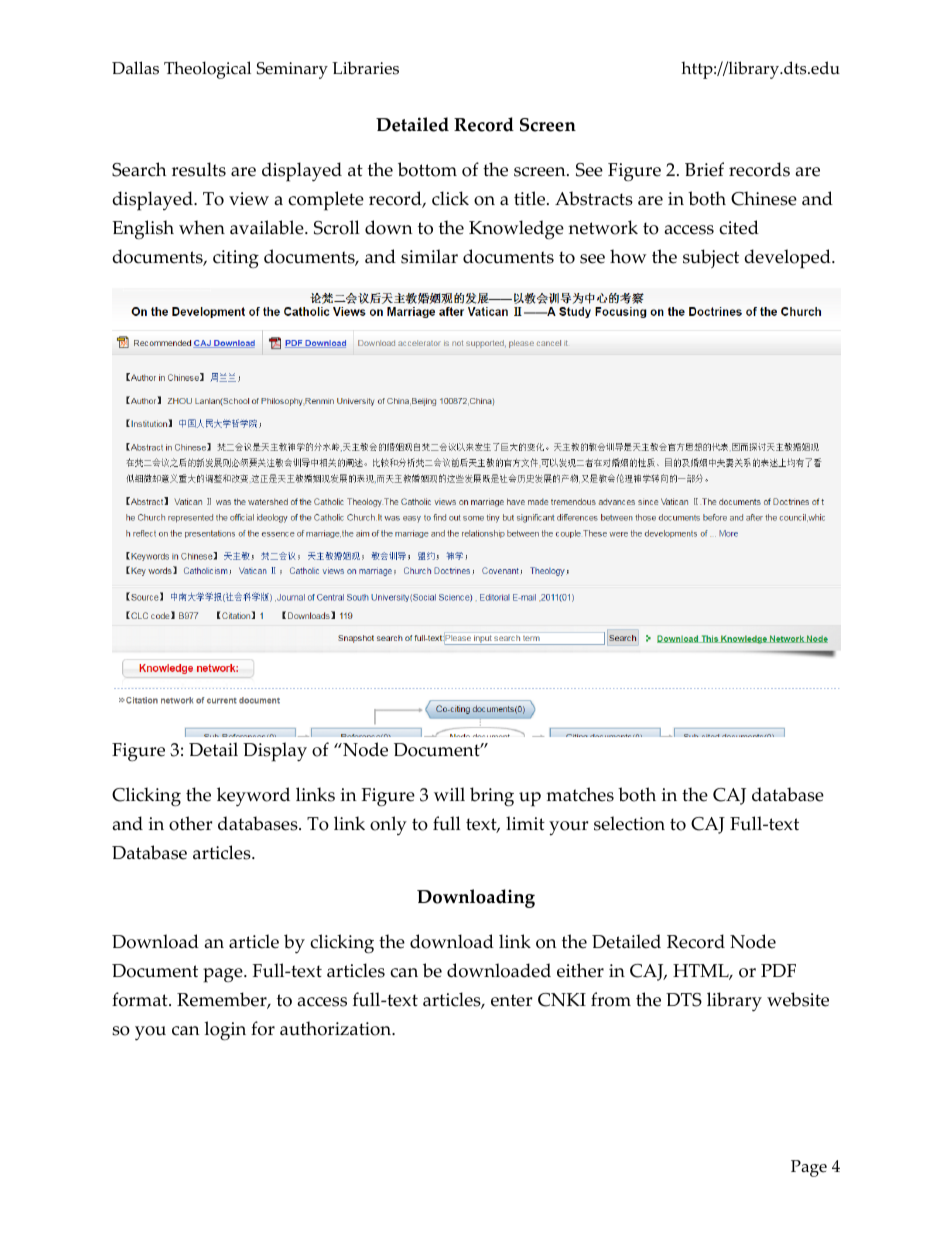 This screenshot has width=952, height=1233. What do you see at coordinates (207, 70) in the screenshot?
I see `Theological` at bounding box center [207, 70].
